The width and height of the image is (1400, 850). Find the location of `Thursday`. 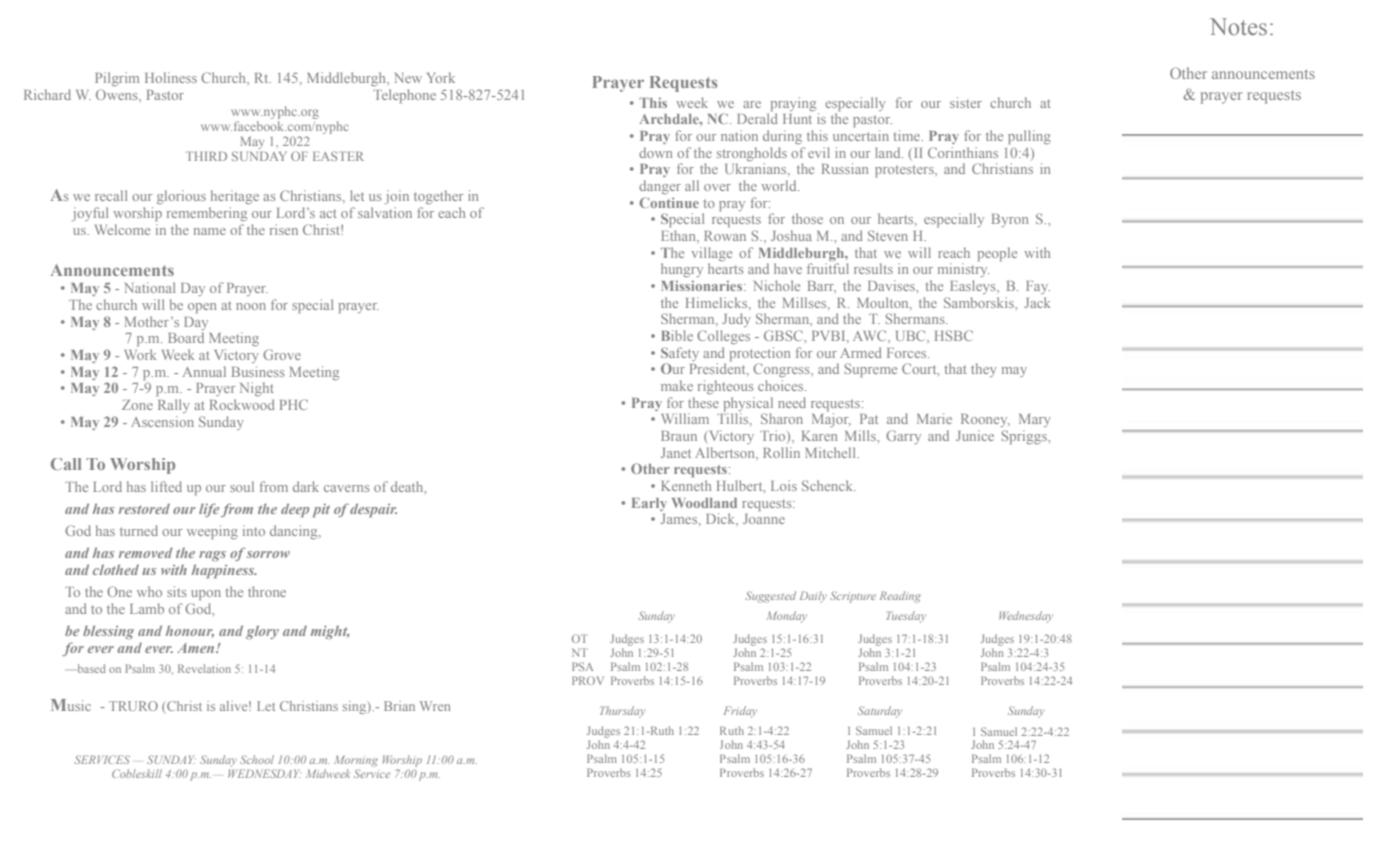

Thursday is located at coordinates (623, 712).
